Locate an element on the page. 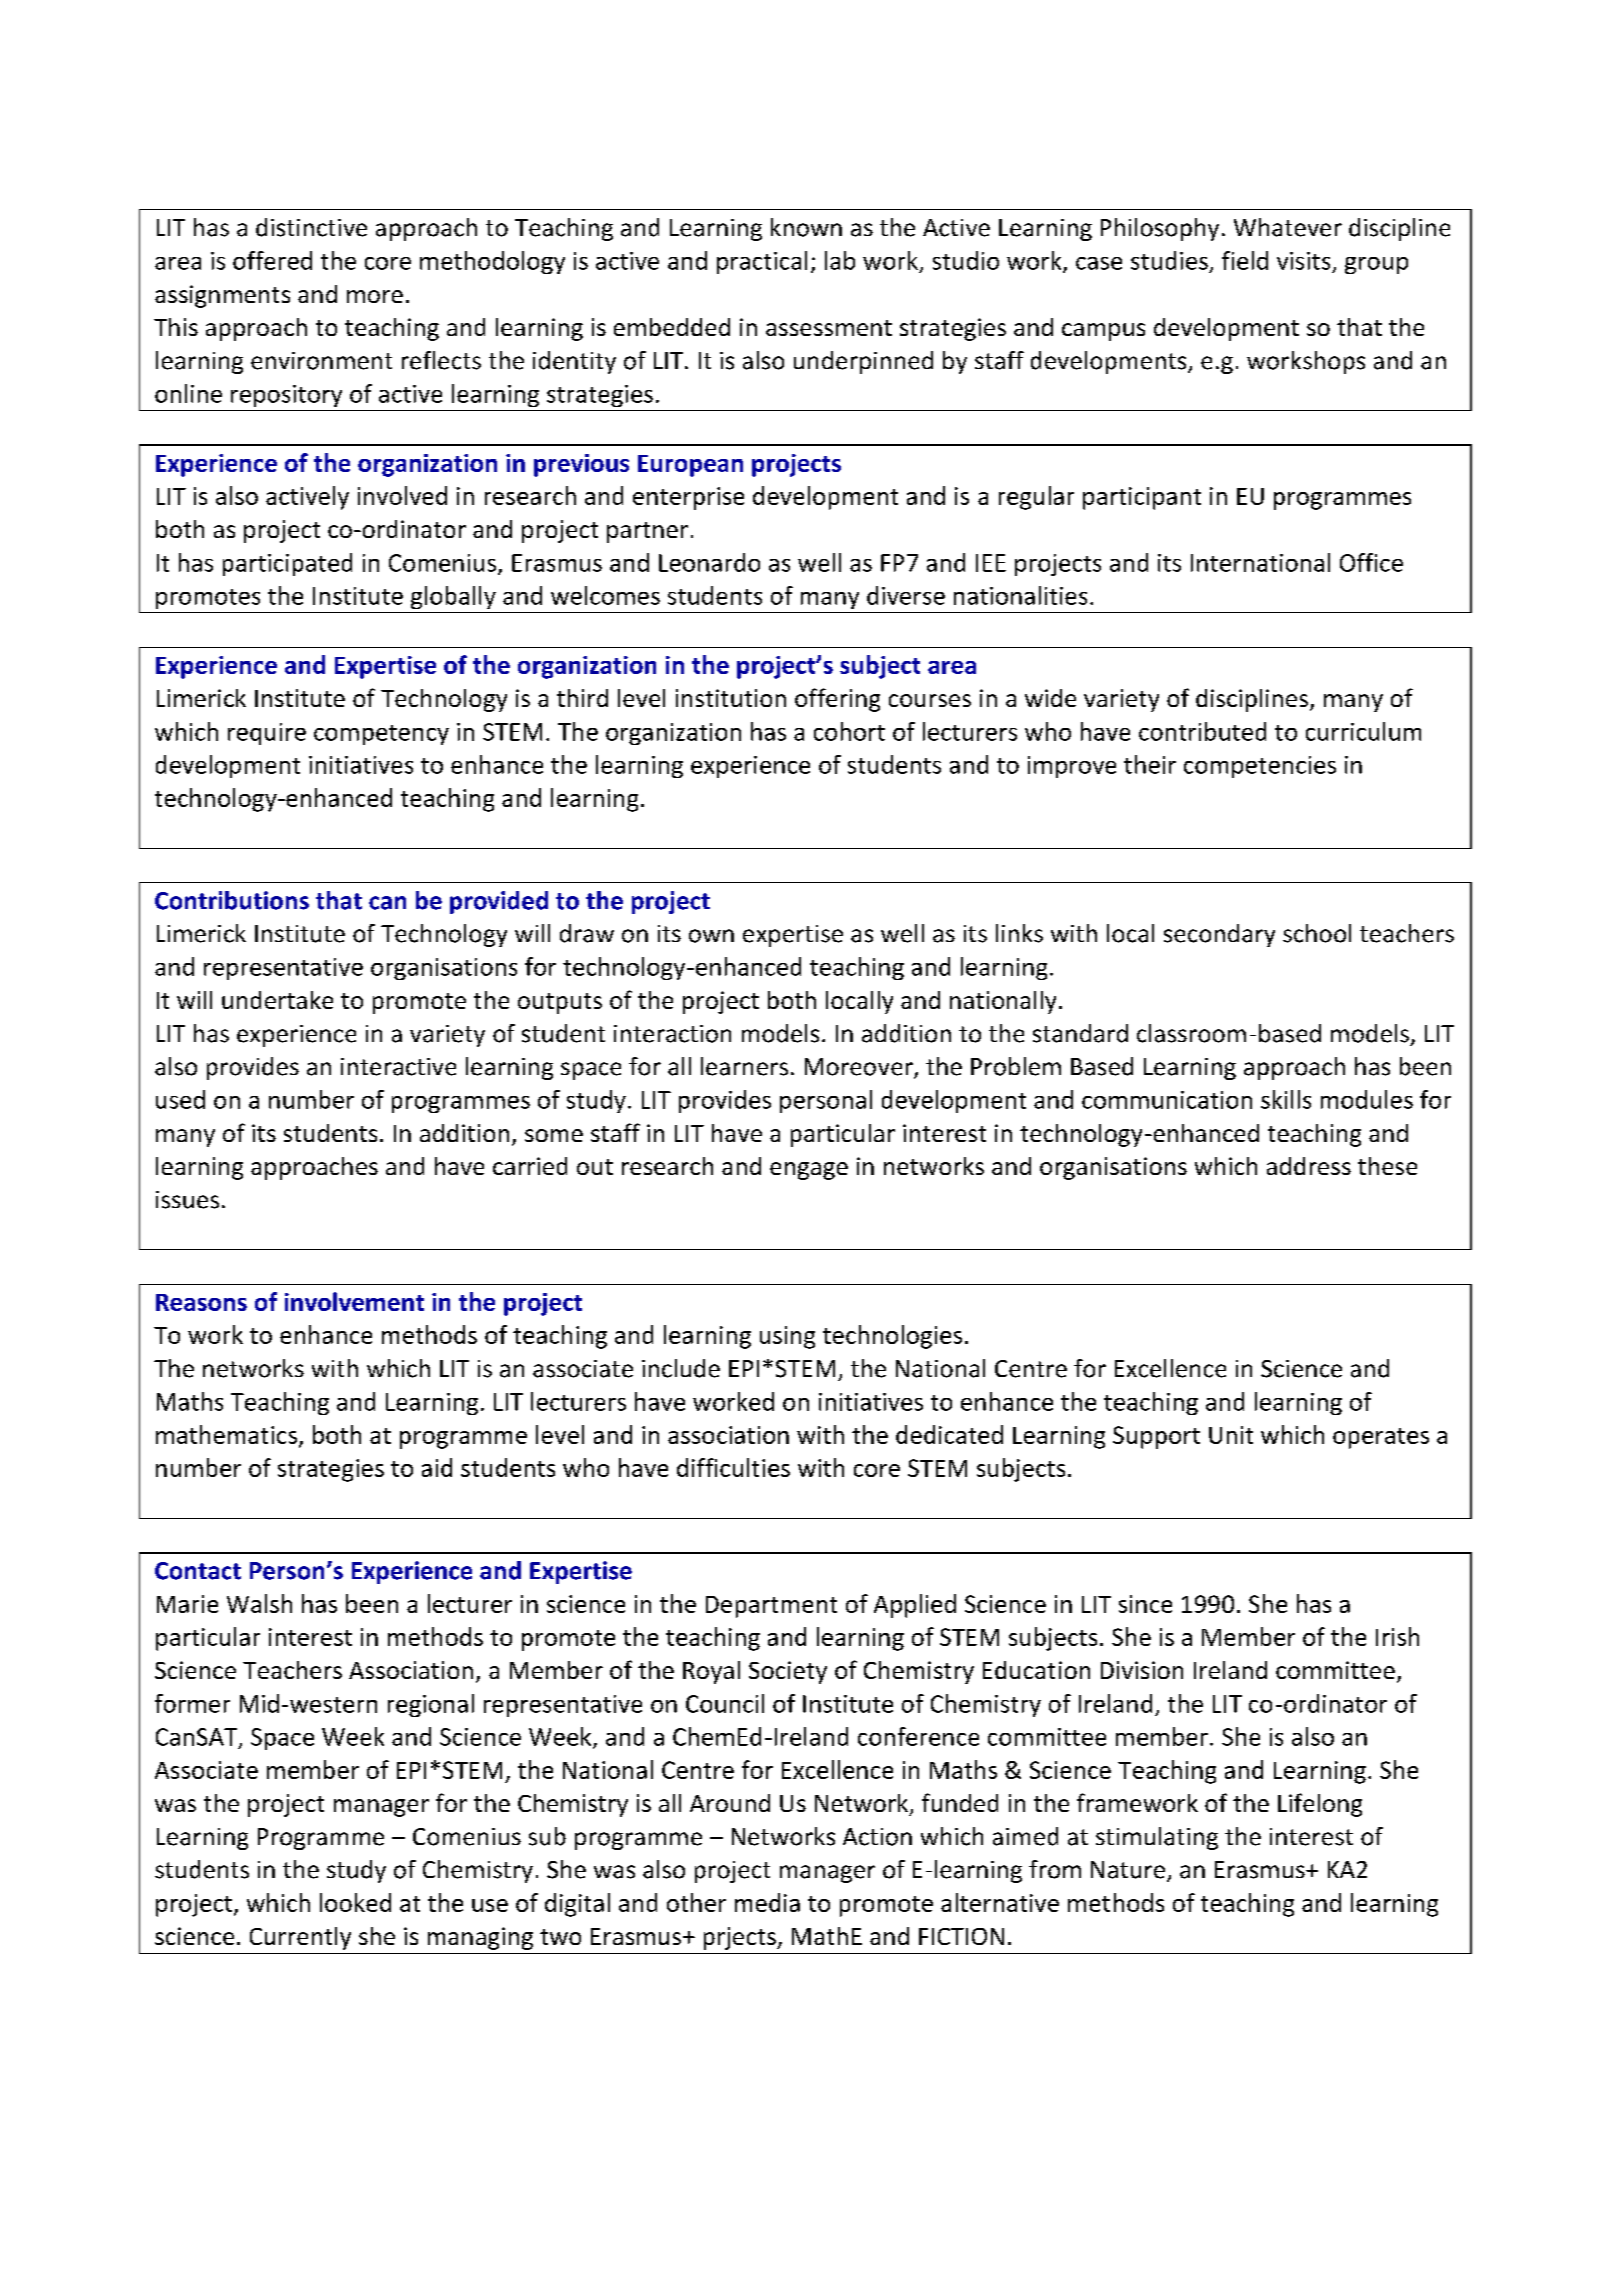  undertake is located at coordinates (277, 1000).
